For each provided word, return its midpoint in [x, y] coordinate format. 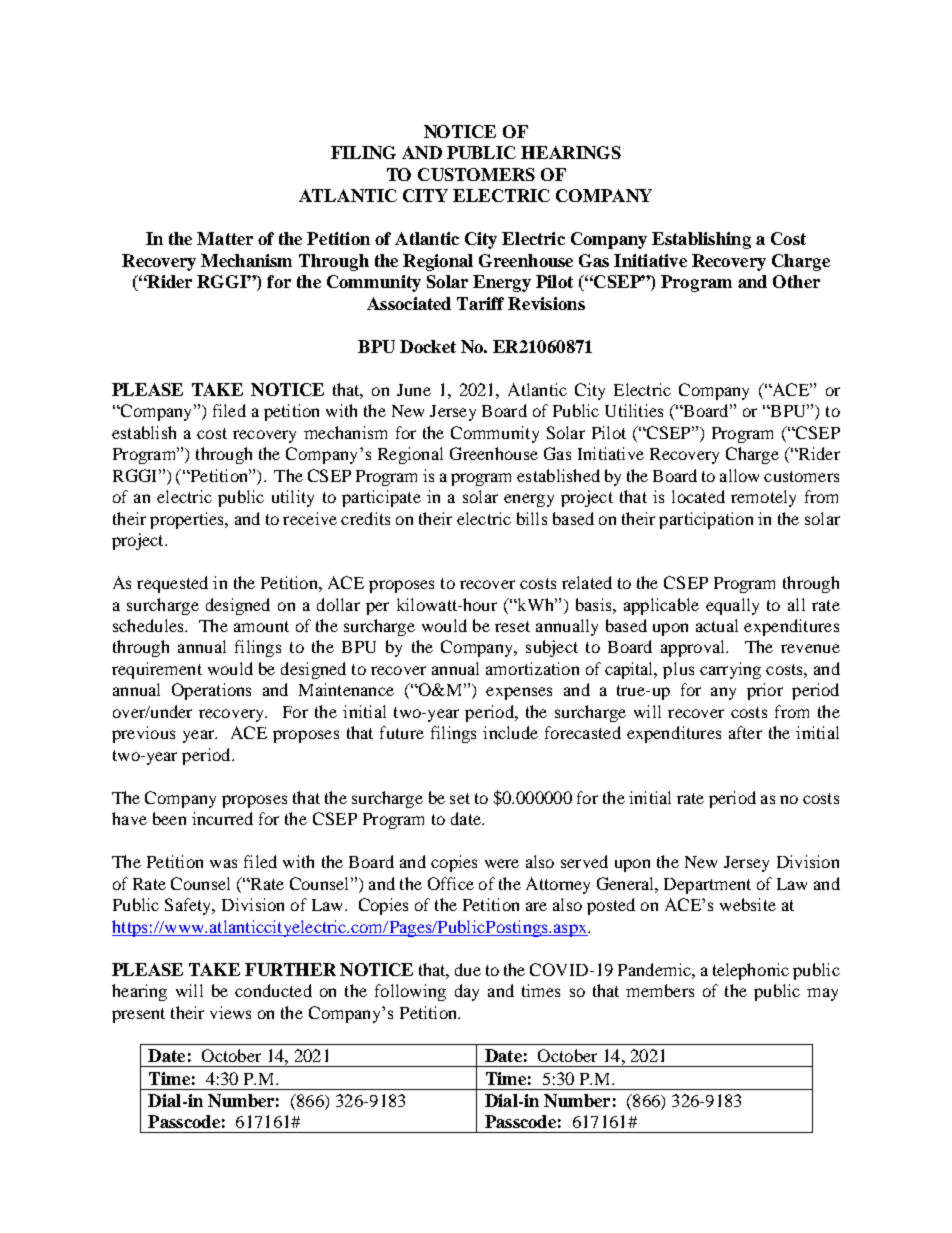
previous [143, 734]
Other [796, 281]
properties [188, 520]
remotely [763, 498]
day [467, 992]
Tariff [480, 303]
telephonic [751, 971]
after [745, 732]
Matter [225, 238]
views [230, 1012]
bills [532, 518]
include [510, 732]
